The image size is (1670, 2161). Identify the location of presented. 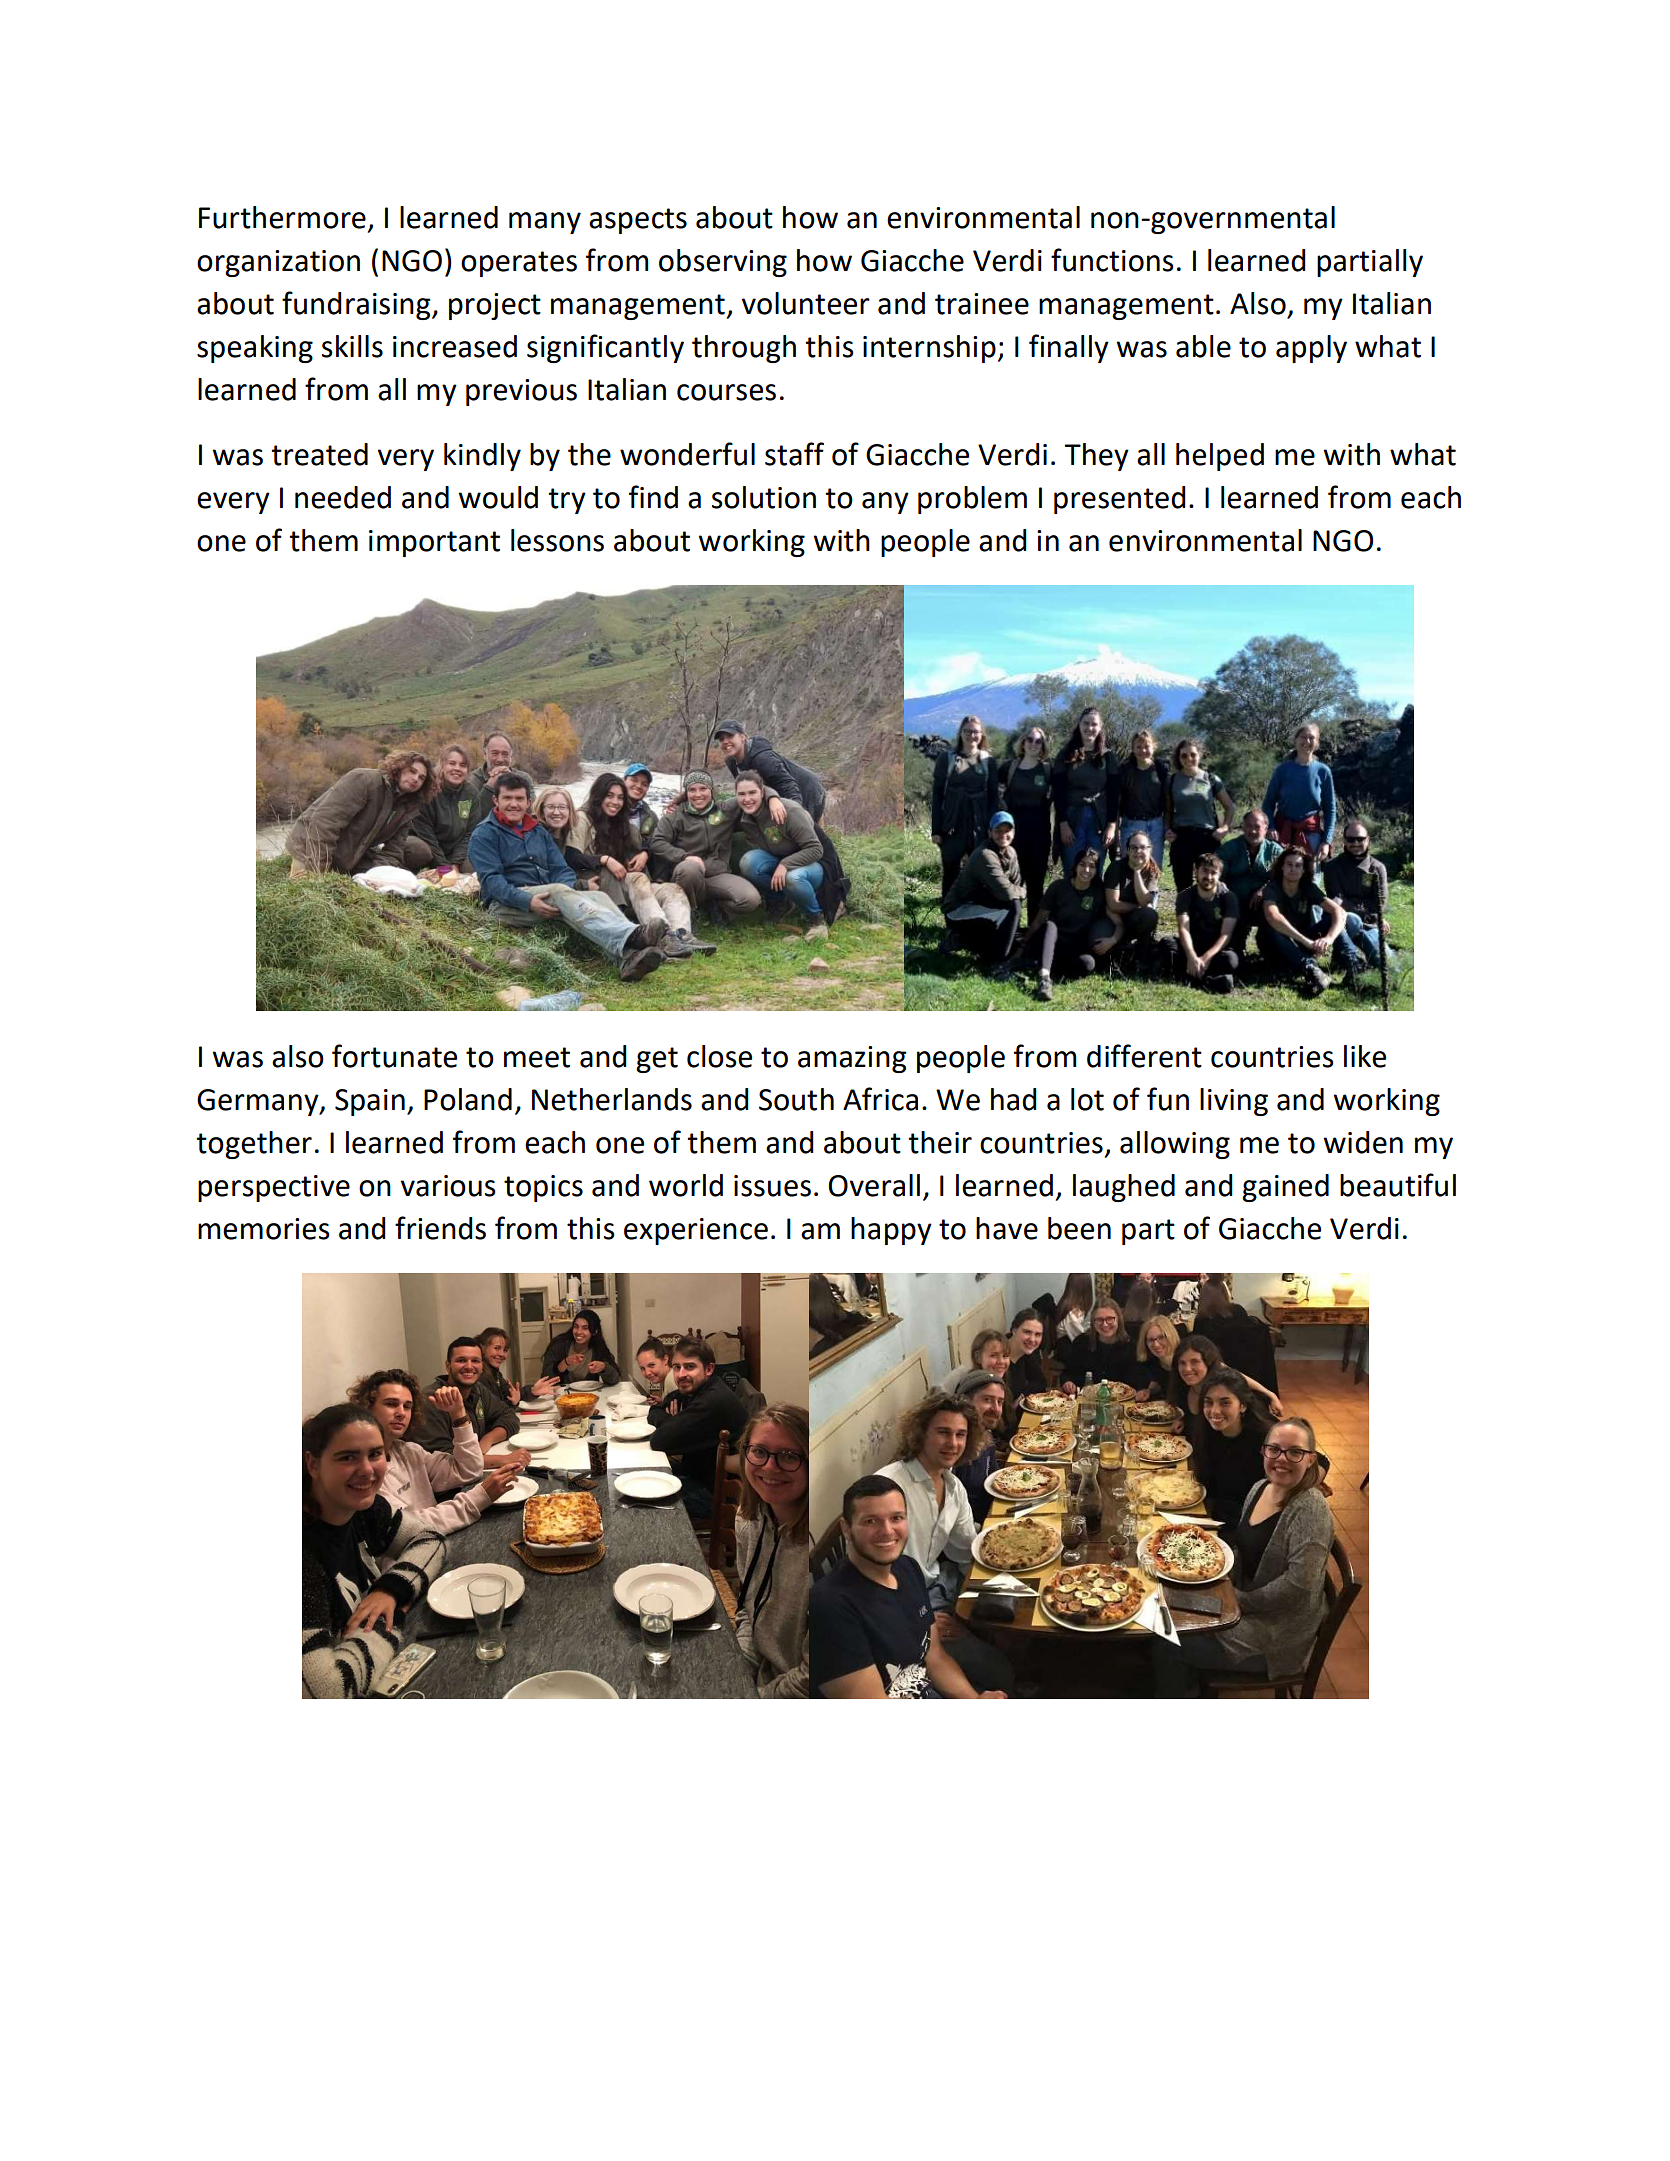
(1120, 500).
